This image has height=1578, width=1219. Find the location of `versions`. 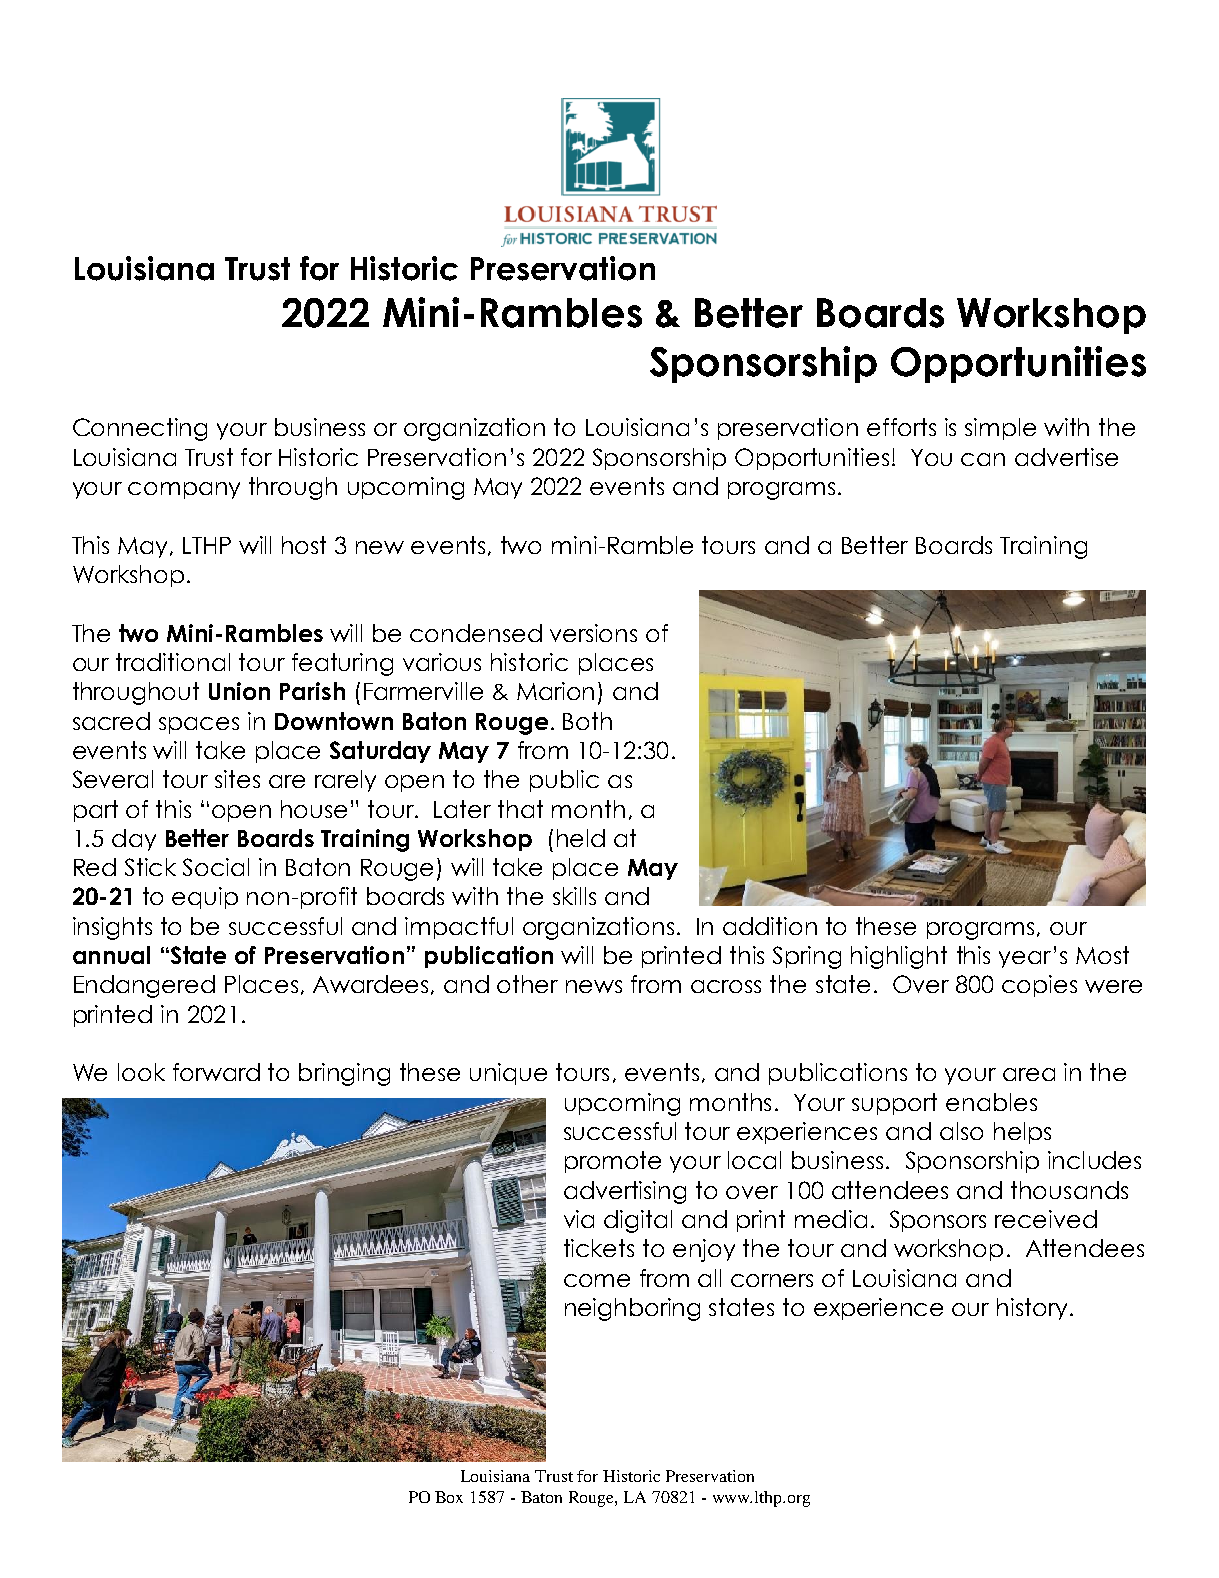

versions is located at coordinates (593, 633).
